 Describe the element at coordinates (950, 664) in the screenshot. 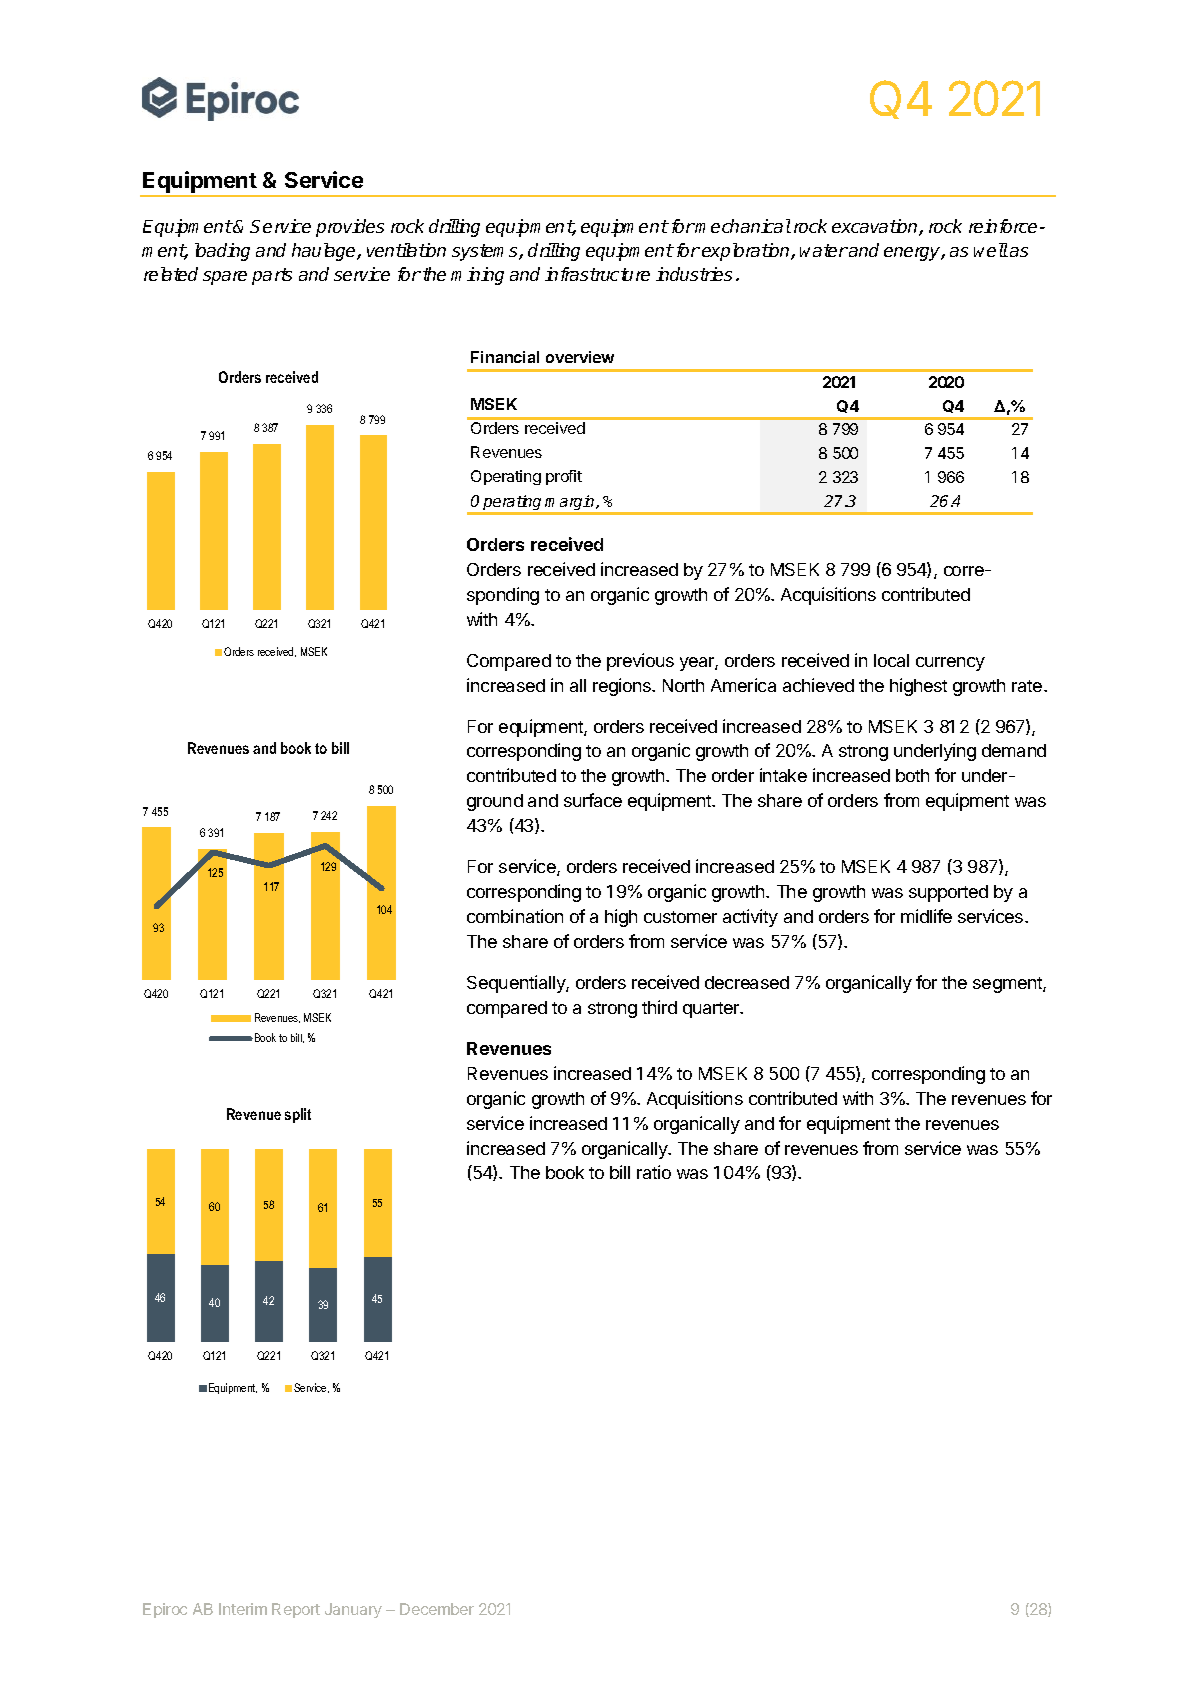

I see `currency` at that location.
